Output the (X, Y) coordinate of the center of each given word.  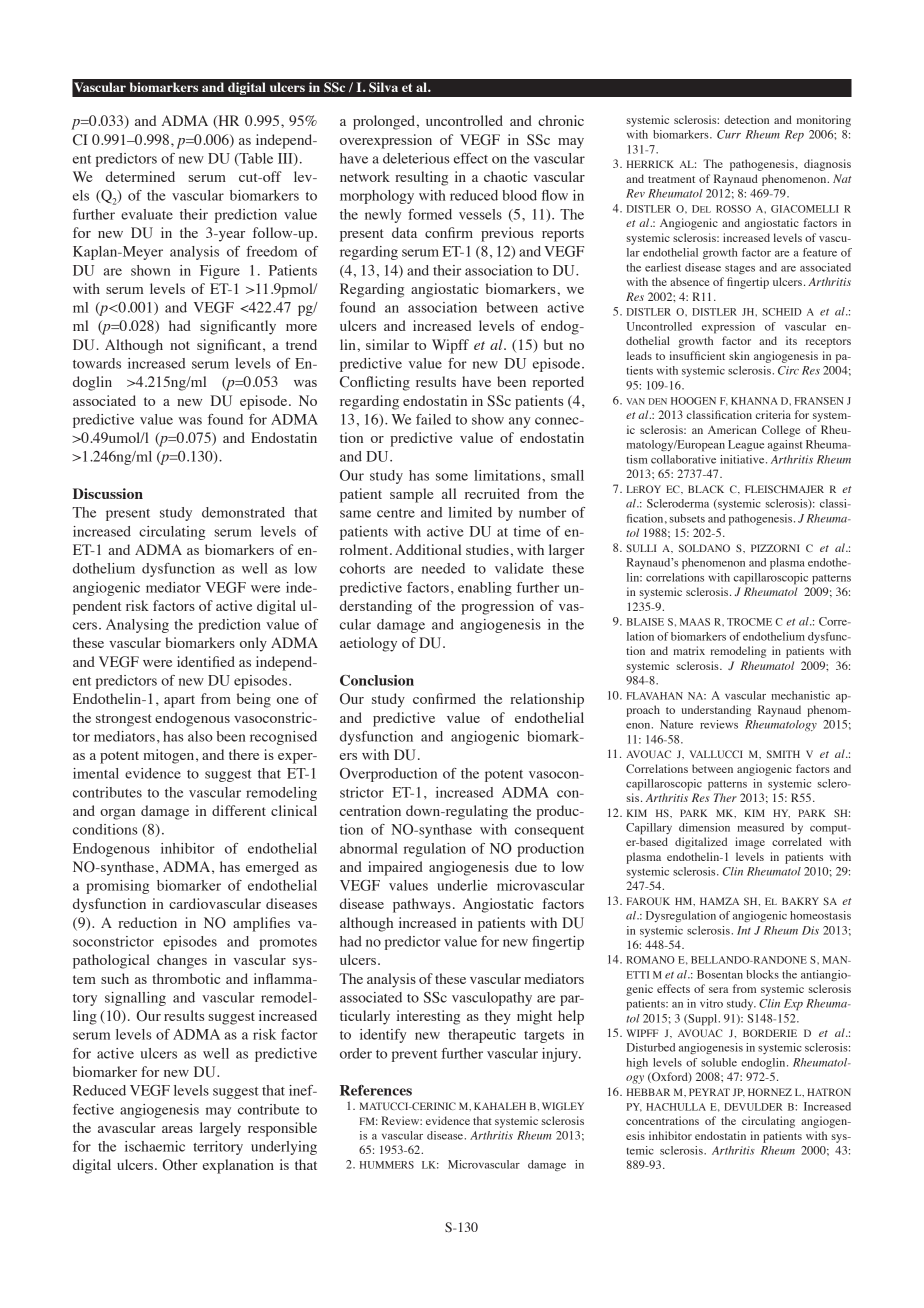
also (200, 736)
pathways (422, 905)
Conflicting (375, 383)
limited (470, 512)
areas (177, 1129)
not (180, 345)
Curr (729, 134)
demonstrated (243, 512)
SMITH (783, 754)
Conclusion (377, 680)
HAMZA (719, 901)
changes (182, 961)
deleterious (416, 158)
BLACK (706, 489)
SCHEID (782, 312)
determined (140, 176)
